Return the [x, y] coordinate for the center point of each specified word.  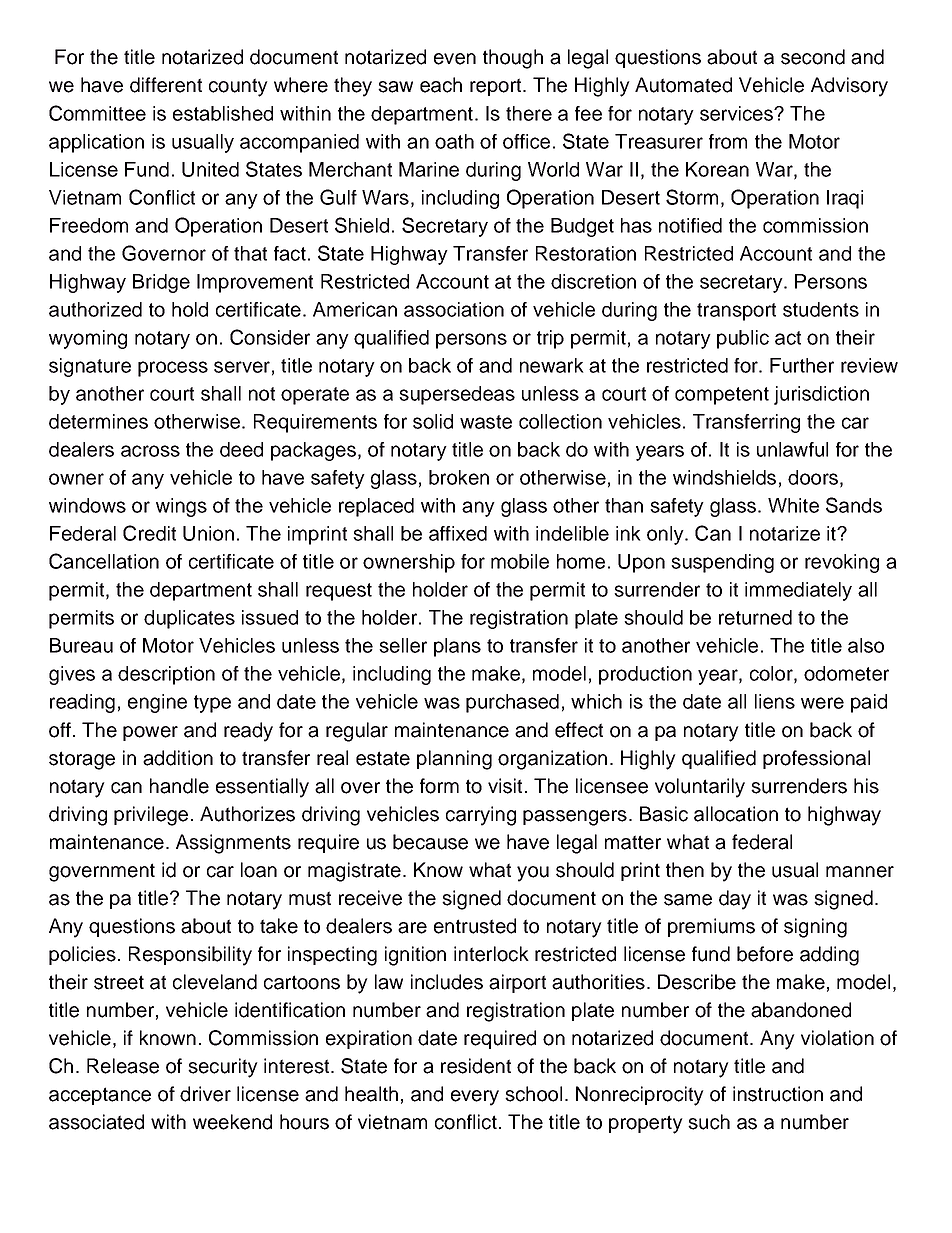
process [173, 369]
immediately [798, 591]
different [166, 85]
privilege [151, 816]
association [454, 309]
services [737, 113]
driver [205, 1094]
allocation [736, 814]
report [497, 87]
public [743, 339]
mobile [520, 561]
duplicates [189, 619]
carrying [481, 816]
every [475, 1098]
